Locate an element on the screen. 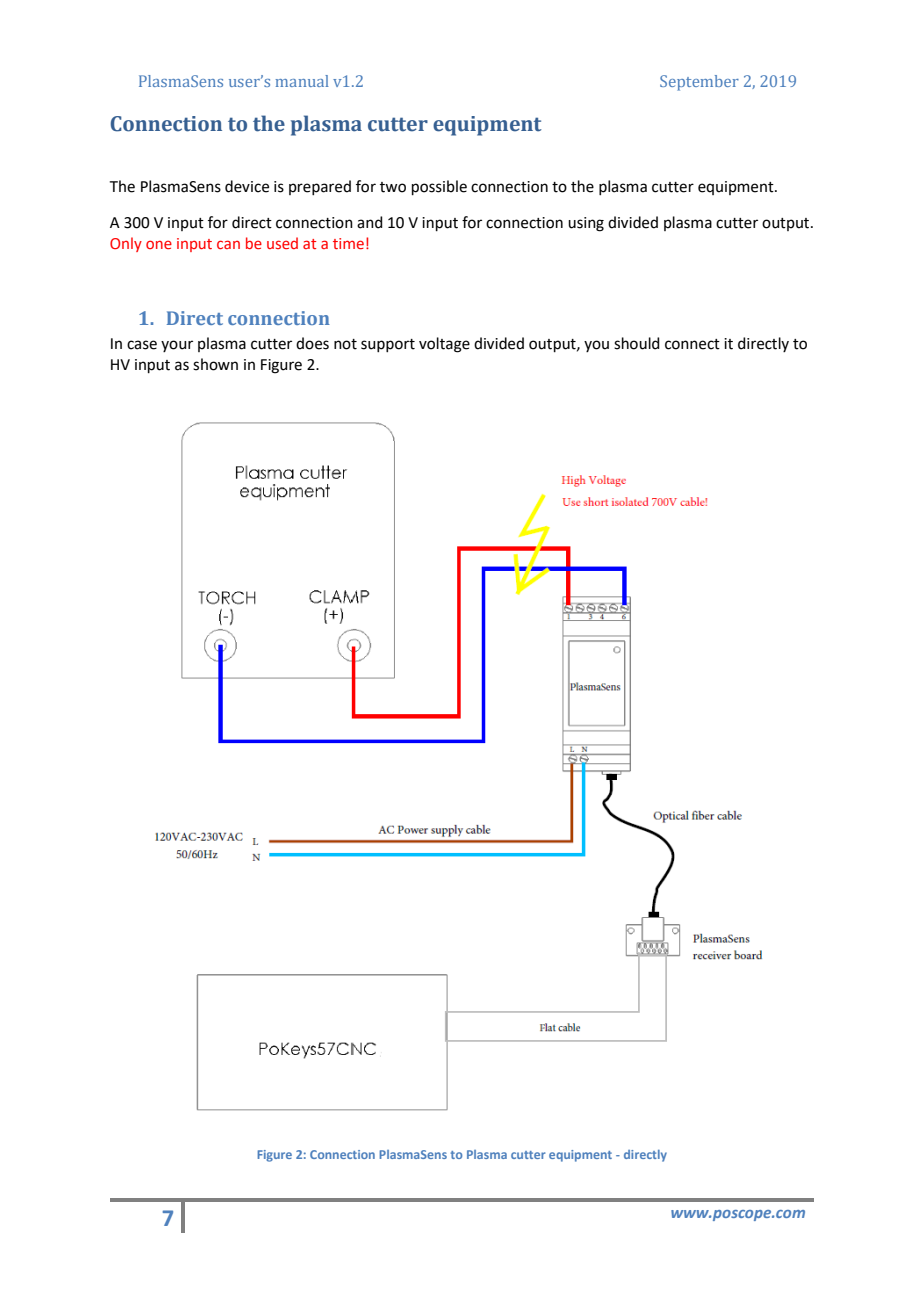 Image resolution: width=924 pixels, height=1308 pixels. September is located at coordinates (699, 83).
